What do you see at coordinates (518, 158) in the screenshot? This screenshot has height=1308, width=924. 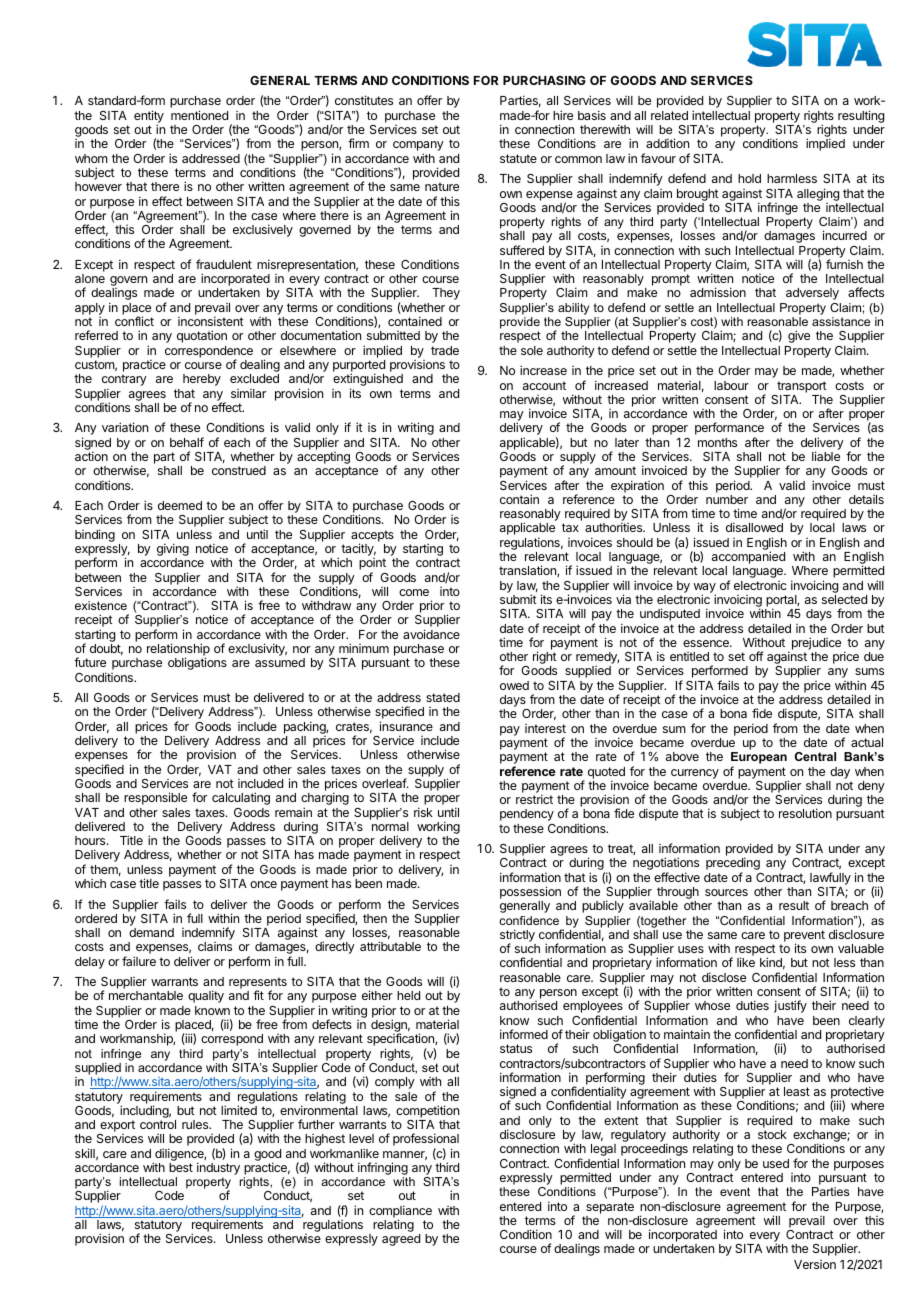 I see `statute` at bounding box center [518, 158].
